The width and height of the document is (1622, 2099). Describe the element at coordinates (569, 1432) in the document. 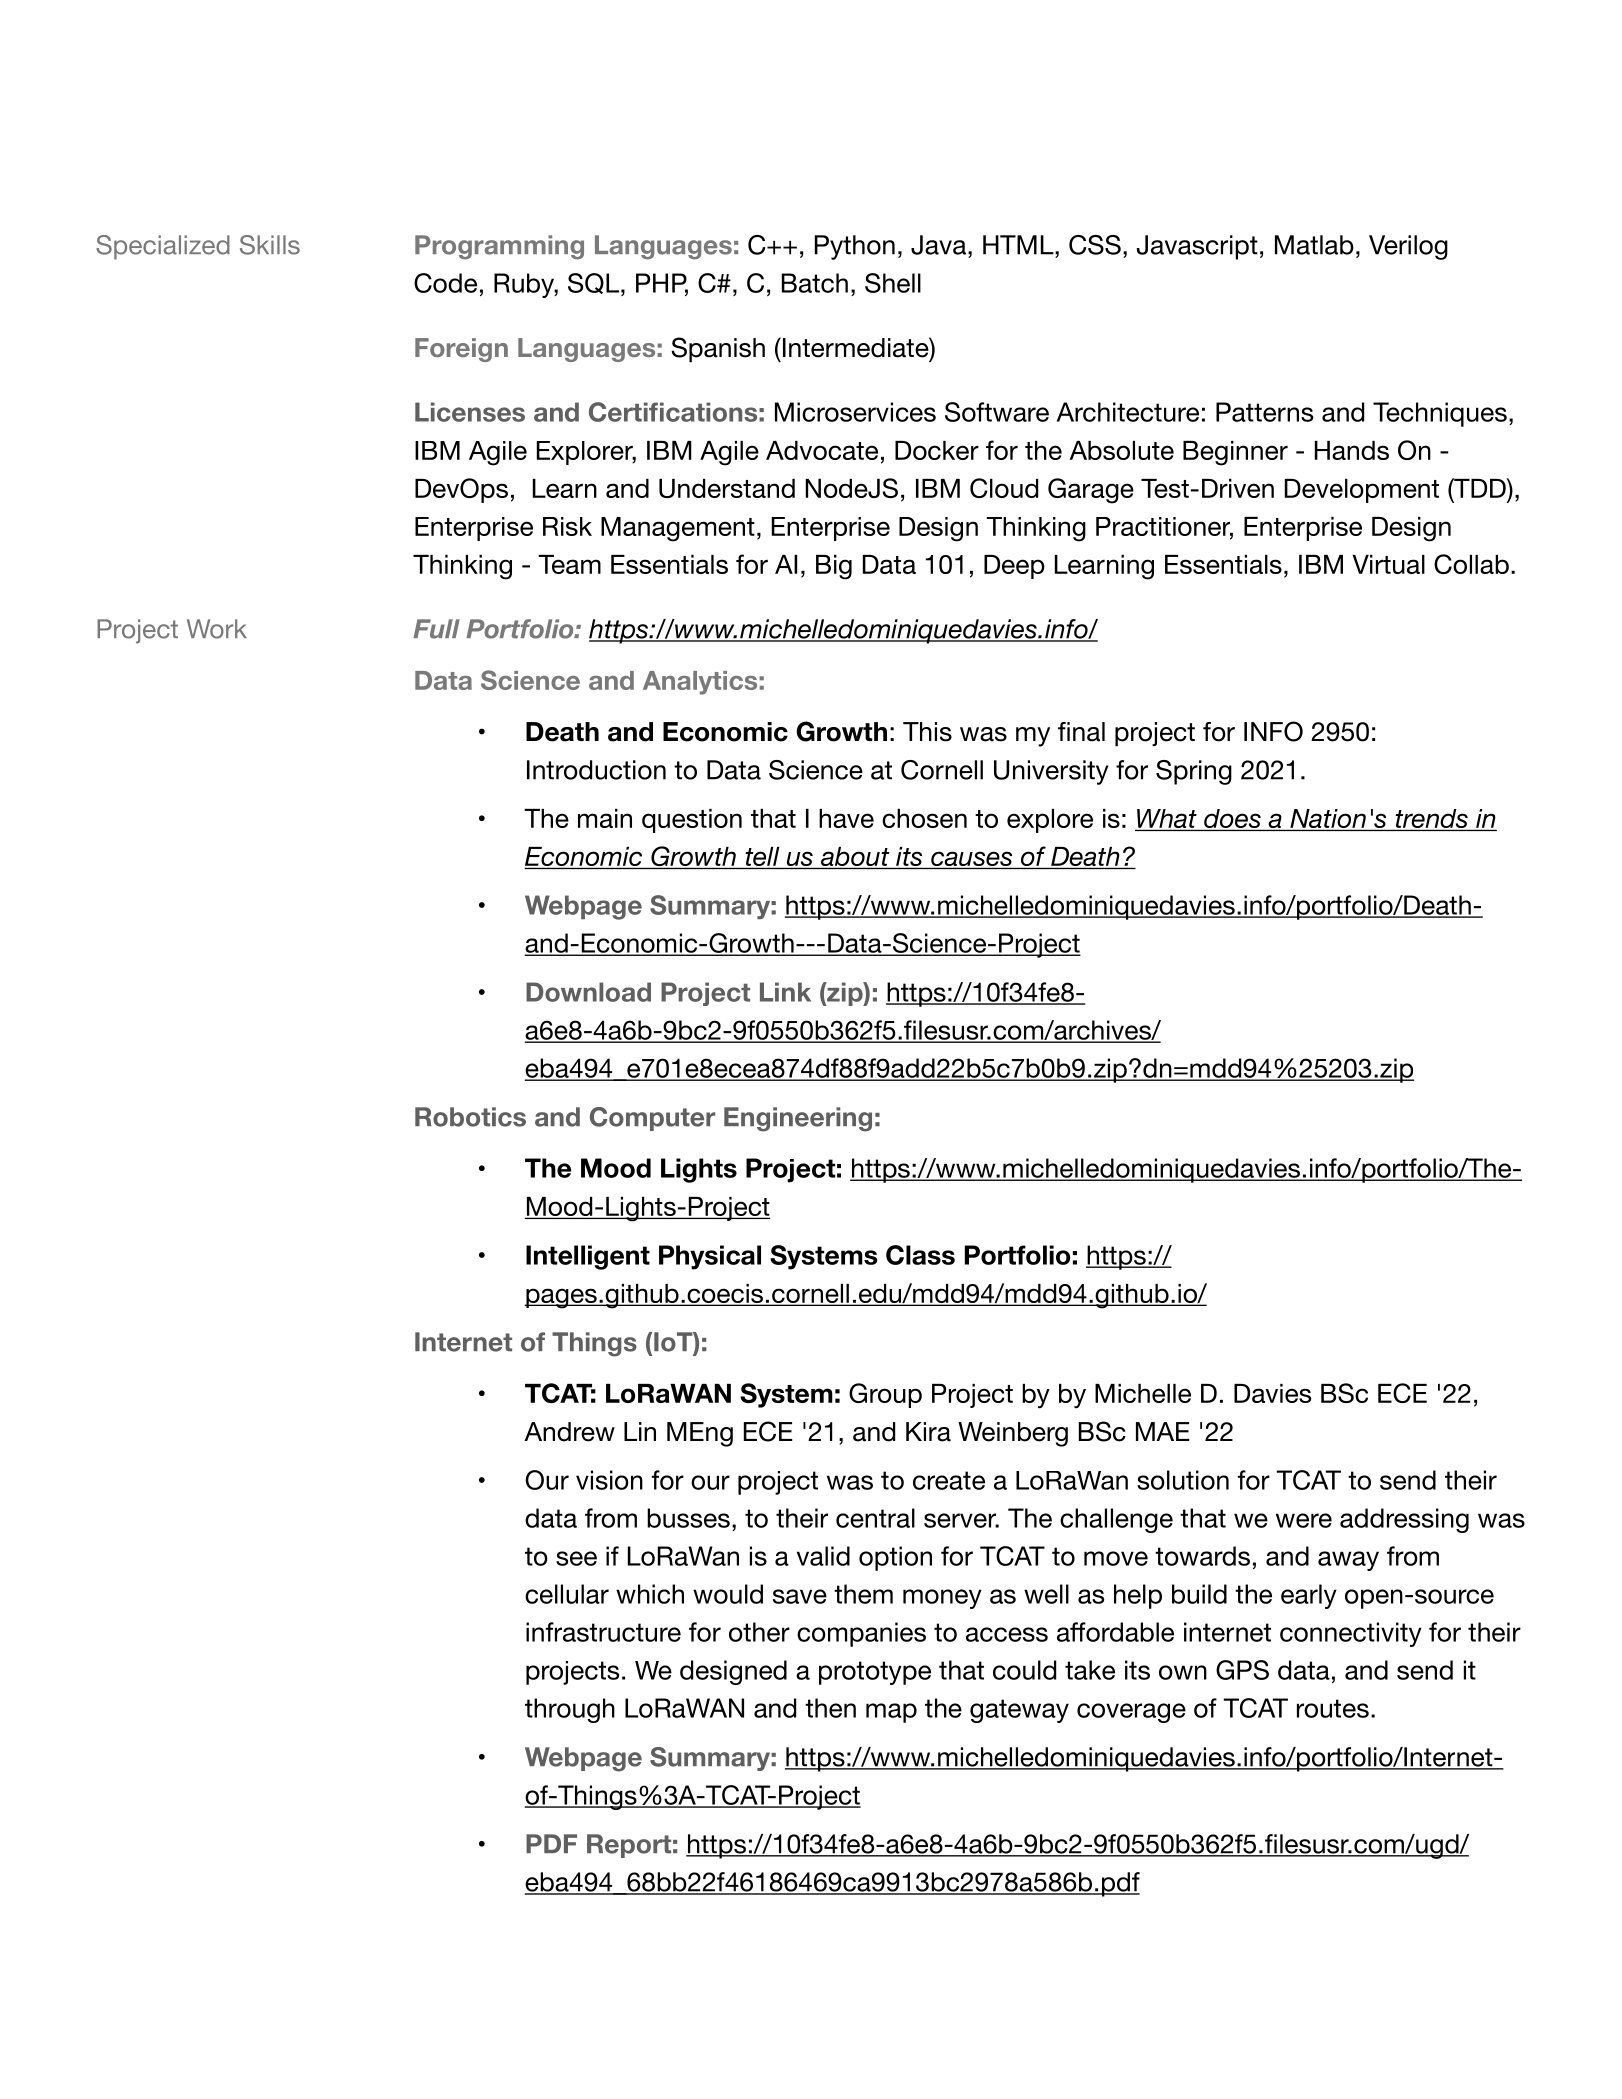

I see `Andrew` at that location.
